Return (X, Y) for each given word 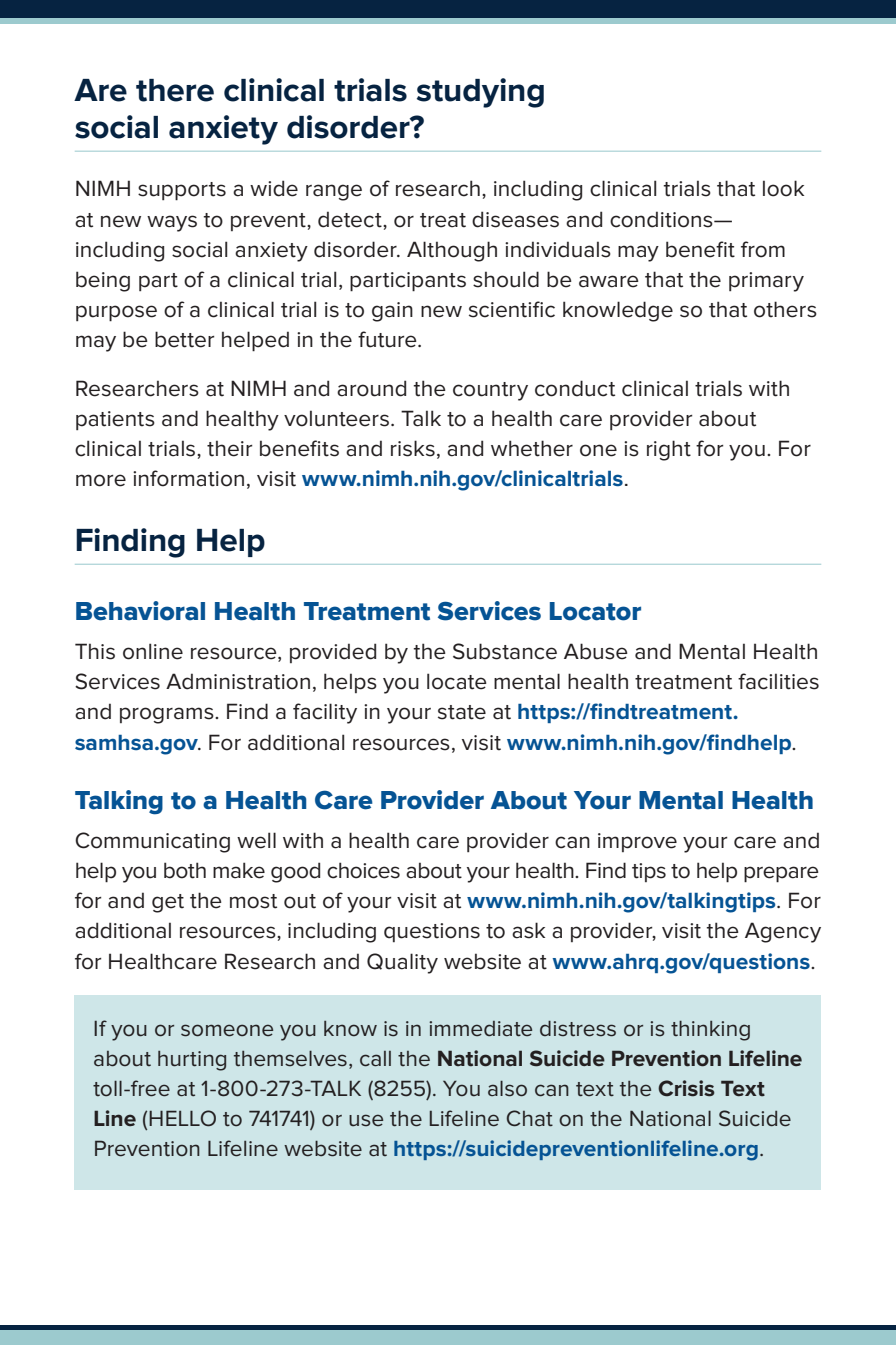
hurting (192, 1061)
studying (480, 93)
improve (637, 842)
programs (168, 715)
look (783, 188)
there (175, 90)
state (462, 712)
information (188, 478)
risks (413, 448)
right (669, 450)
